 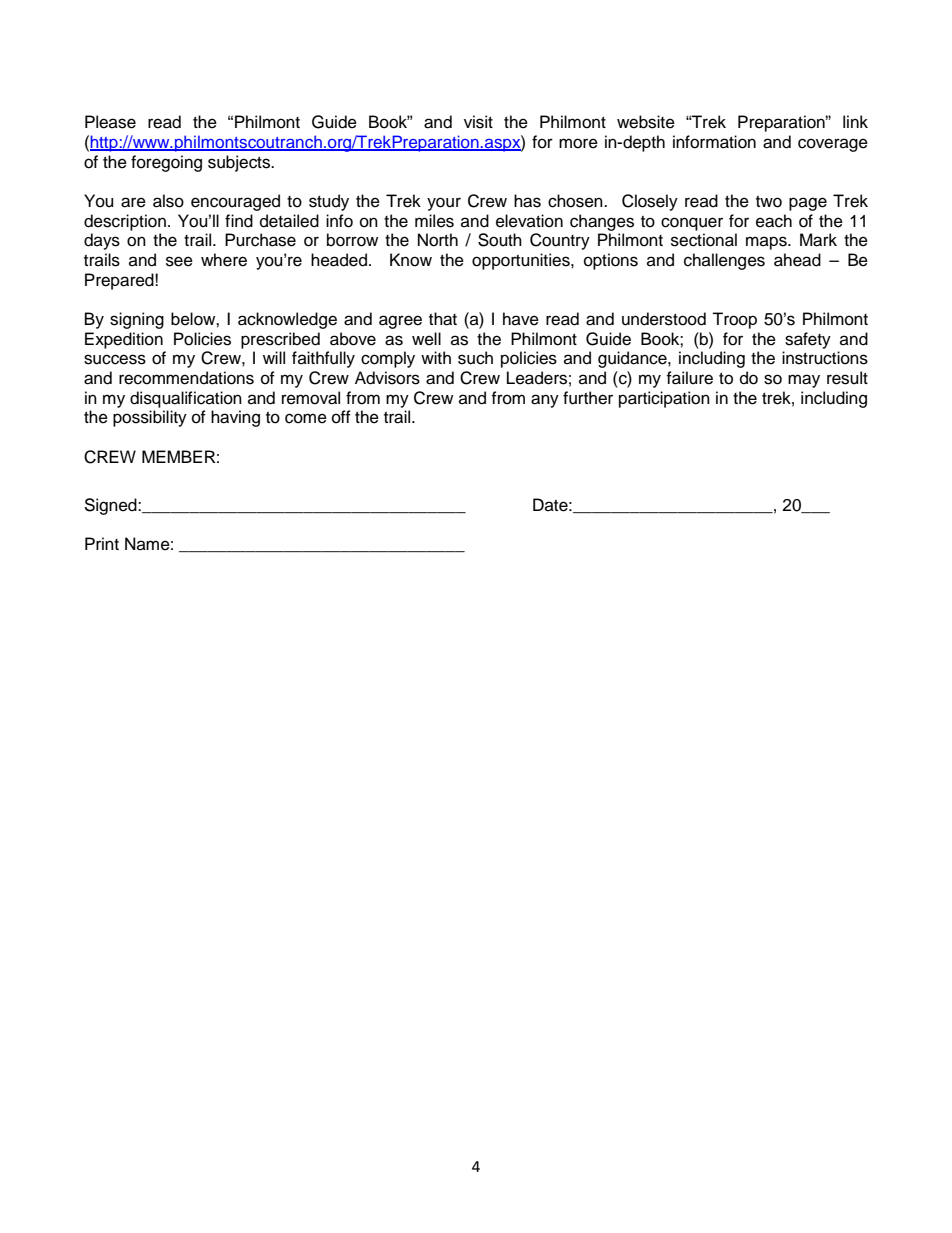 I want to click on off, so click(x=341, y=417).
